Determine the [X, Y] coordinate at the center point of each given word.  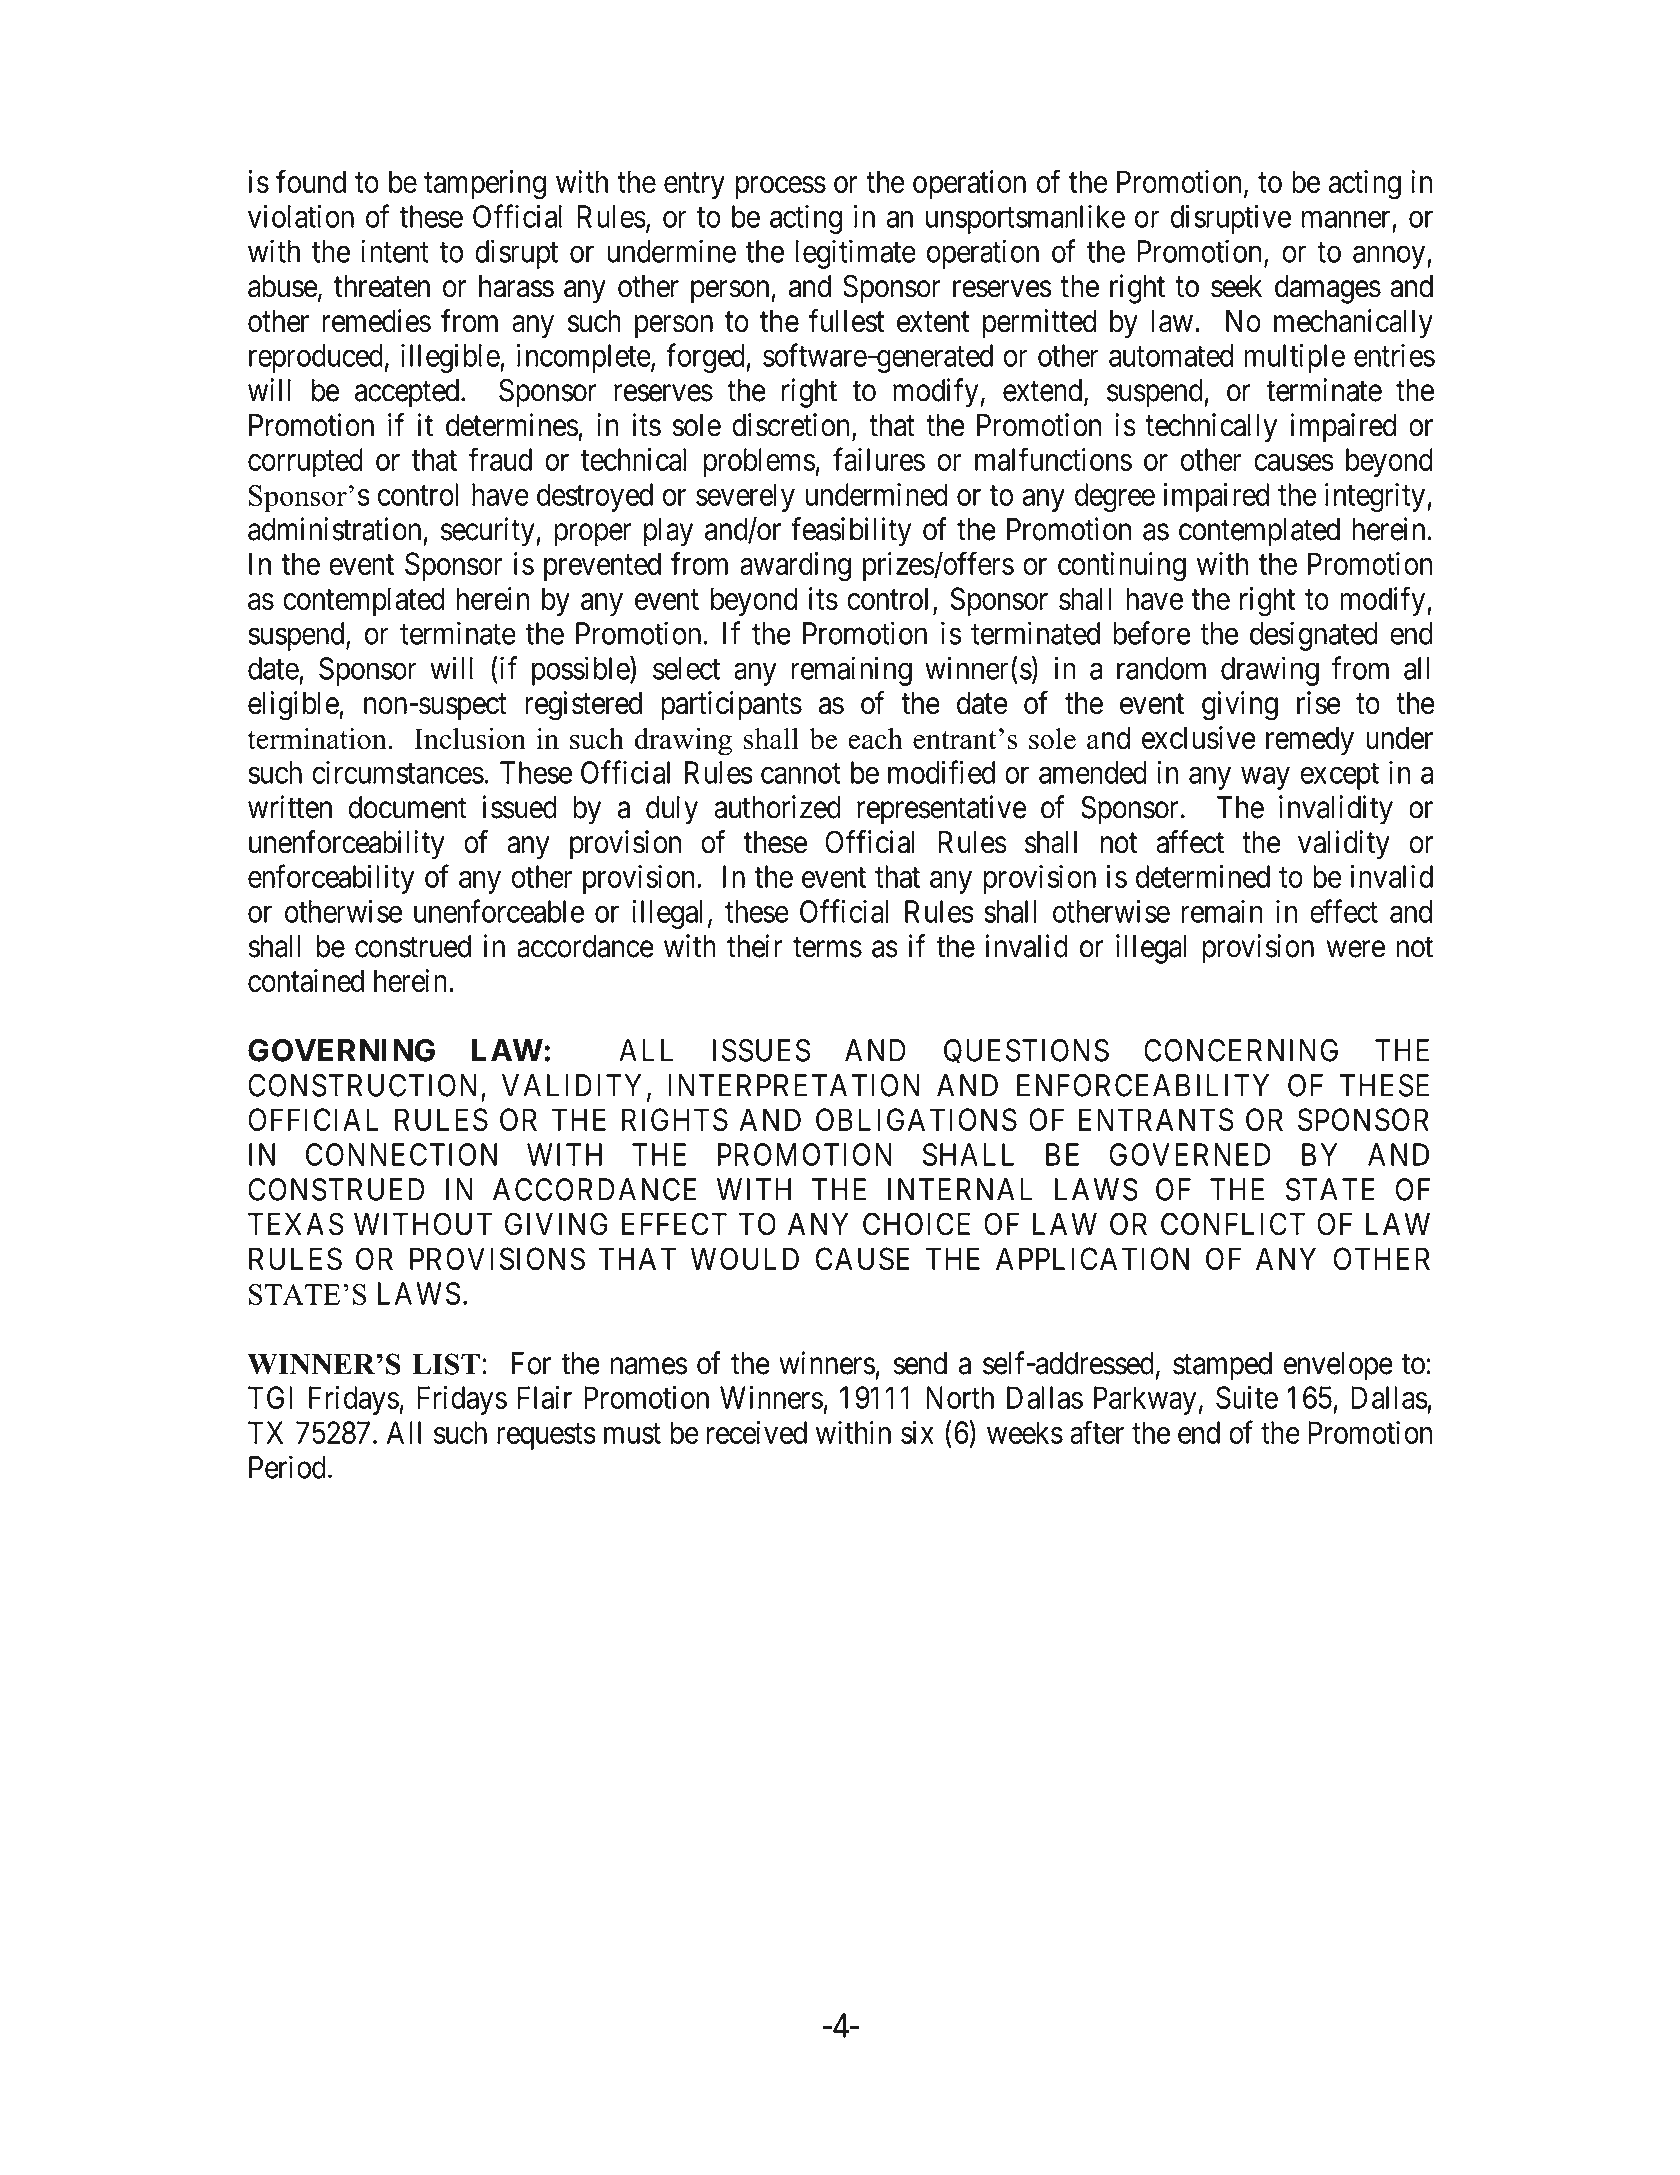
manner [1346, 219]
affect [1190, 842]
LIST [446, 1364]
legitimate [856, 254]
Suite [1247, 1397]
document [408, 807]
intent [395, 251]
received [757, 1432]
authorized [777, 807]
